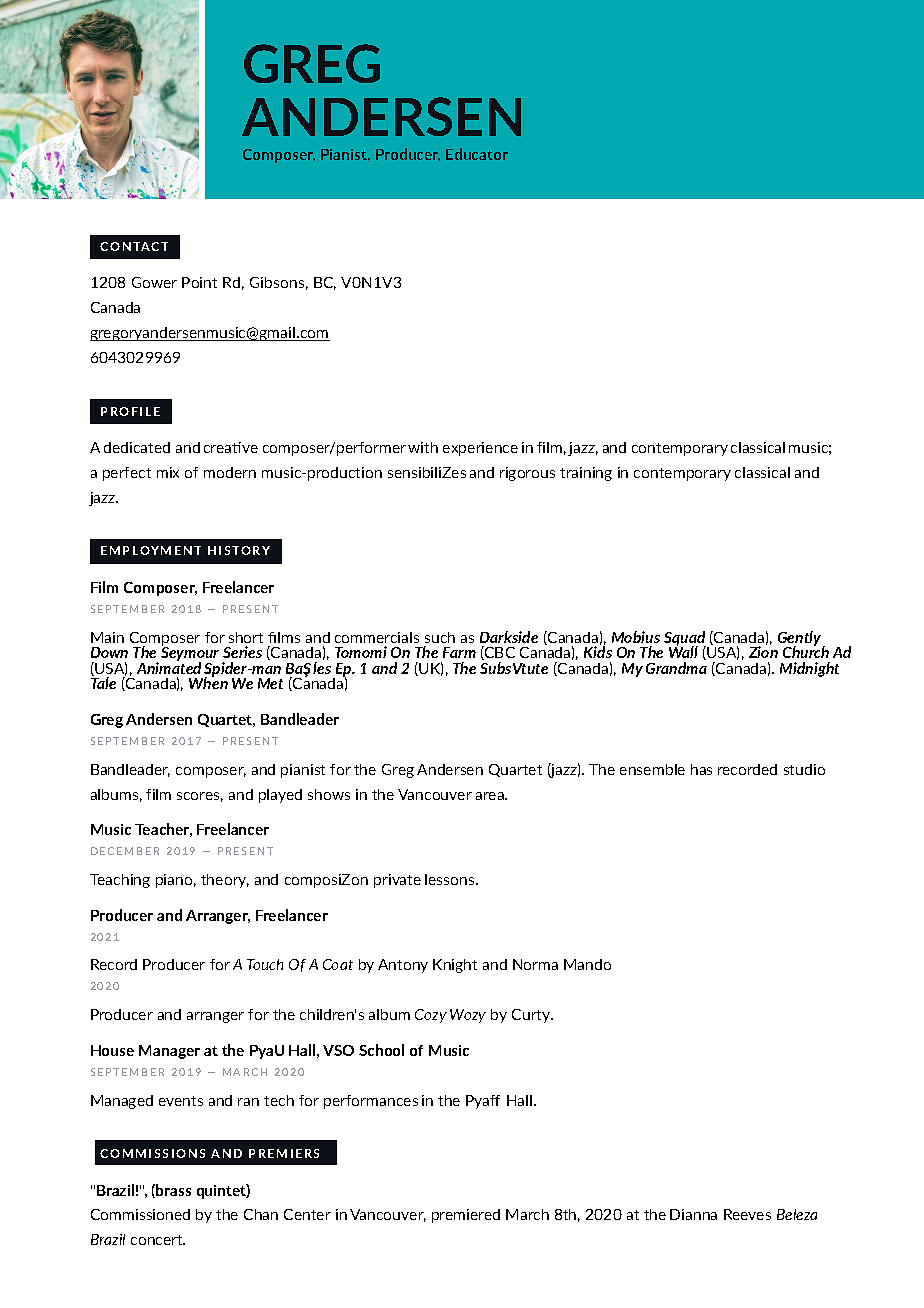 Image resolution: width=924 pixels, height=1308 pixels. I want to click on Grandma, so click(676, 668).
